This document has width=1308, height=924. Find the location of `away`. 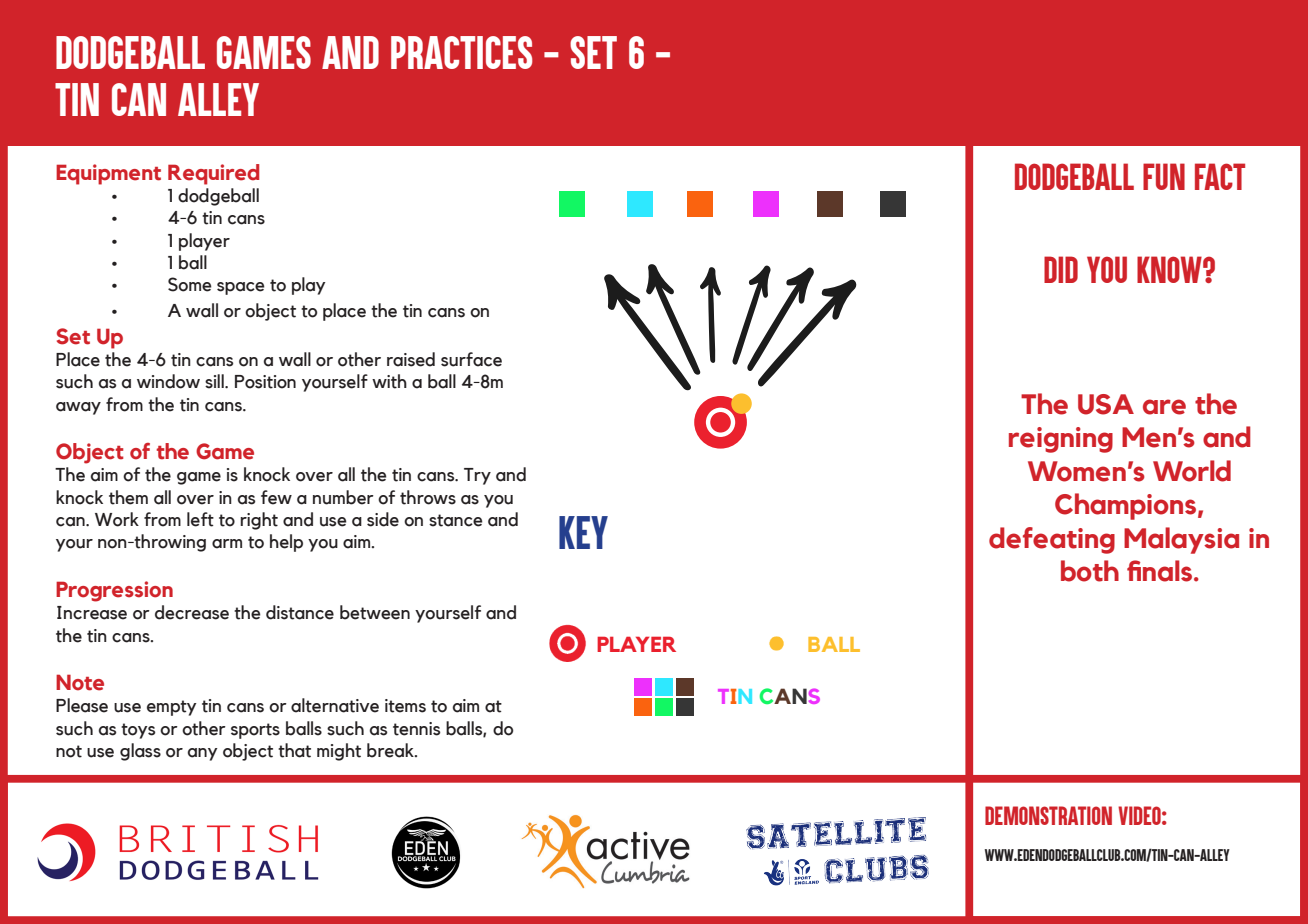

away is located at coordinates (78, 408).
